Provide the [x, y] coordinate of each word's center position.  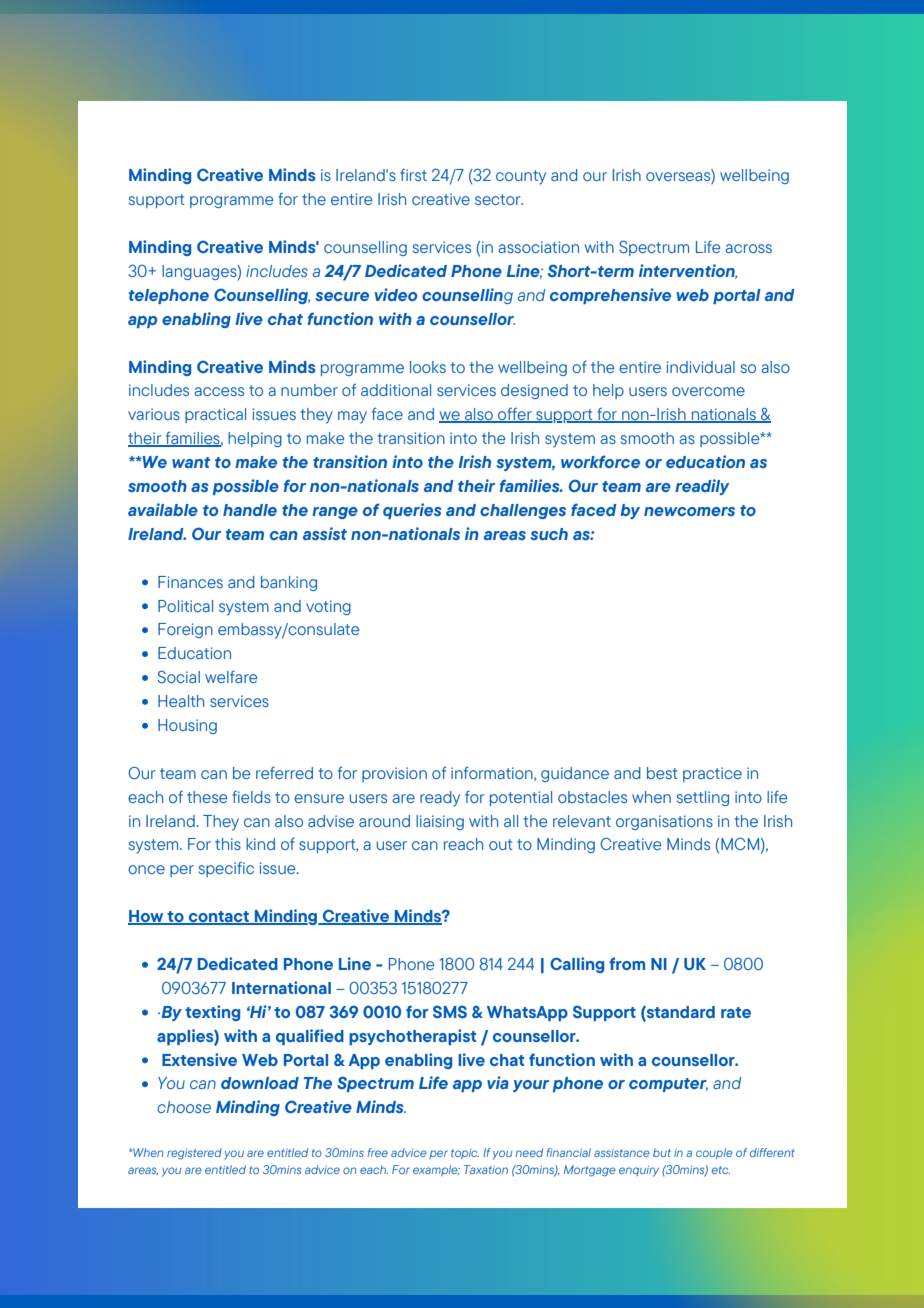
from [627, 963]
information [493, 773]
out [500, 844]
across [748, 248]
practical [215, 415]
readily [702, 487]
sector [499, 199]
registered [194, 1154]
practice [712, 774]
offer [515, 415]
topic [465, 1154]
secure [342, 296]
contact [218, 918]
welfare [231, 676]
